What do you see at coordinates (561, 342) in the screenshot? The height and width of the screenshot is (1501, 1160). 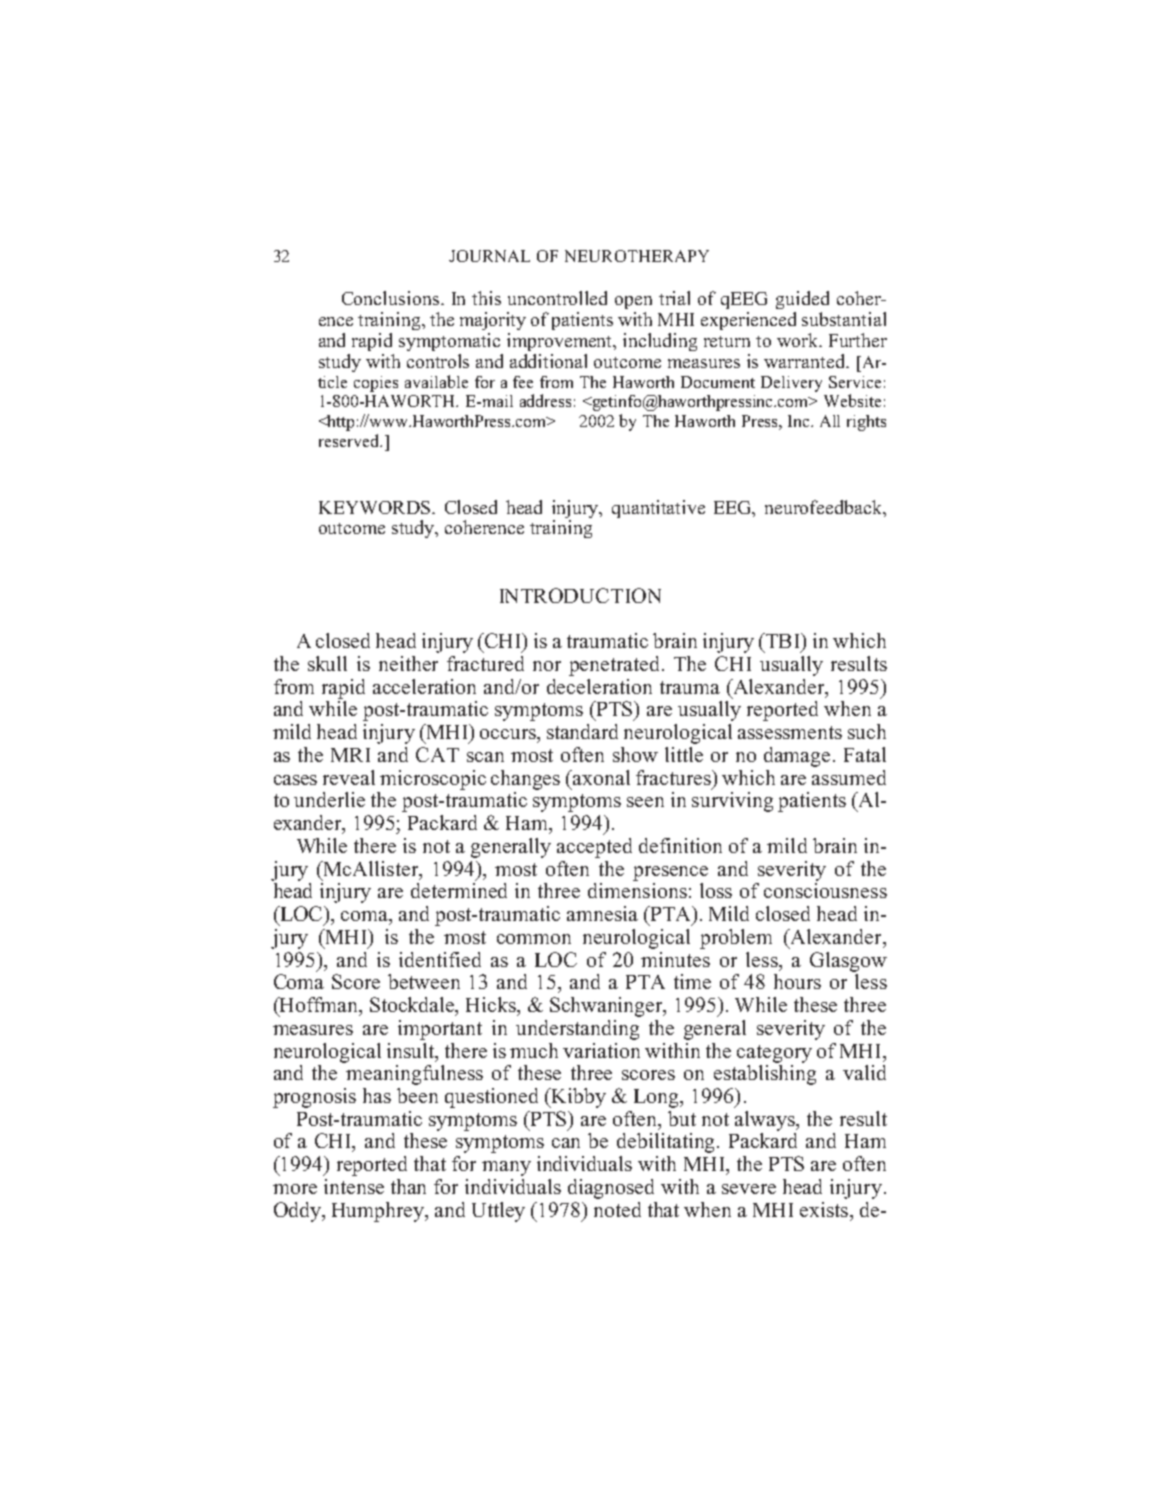 I see `improvement` at bounding box center [561, 342].
